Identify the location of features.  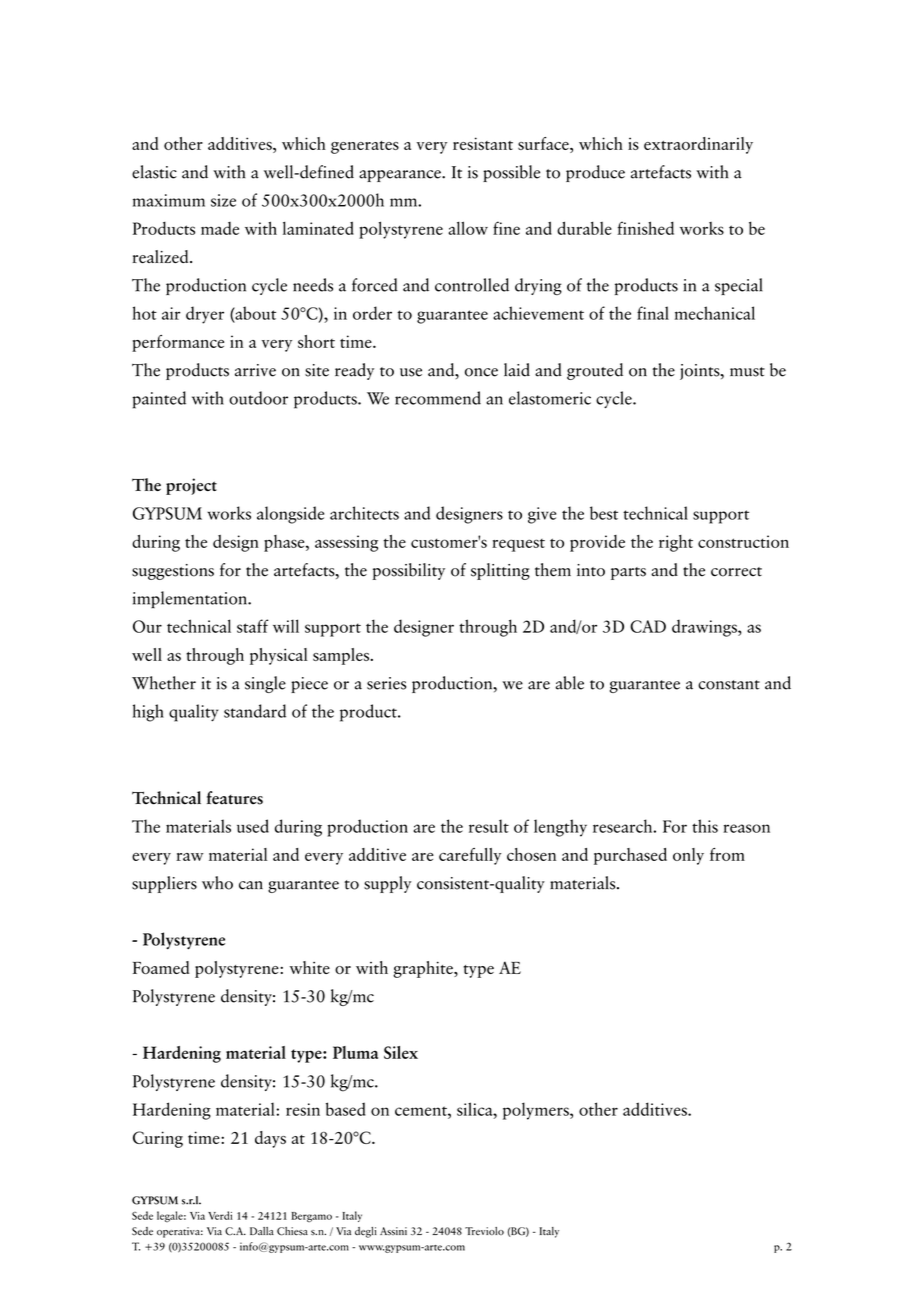
(235, 798).
